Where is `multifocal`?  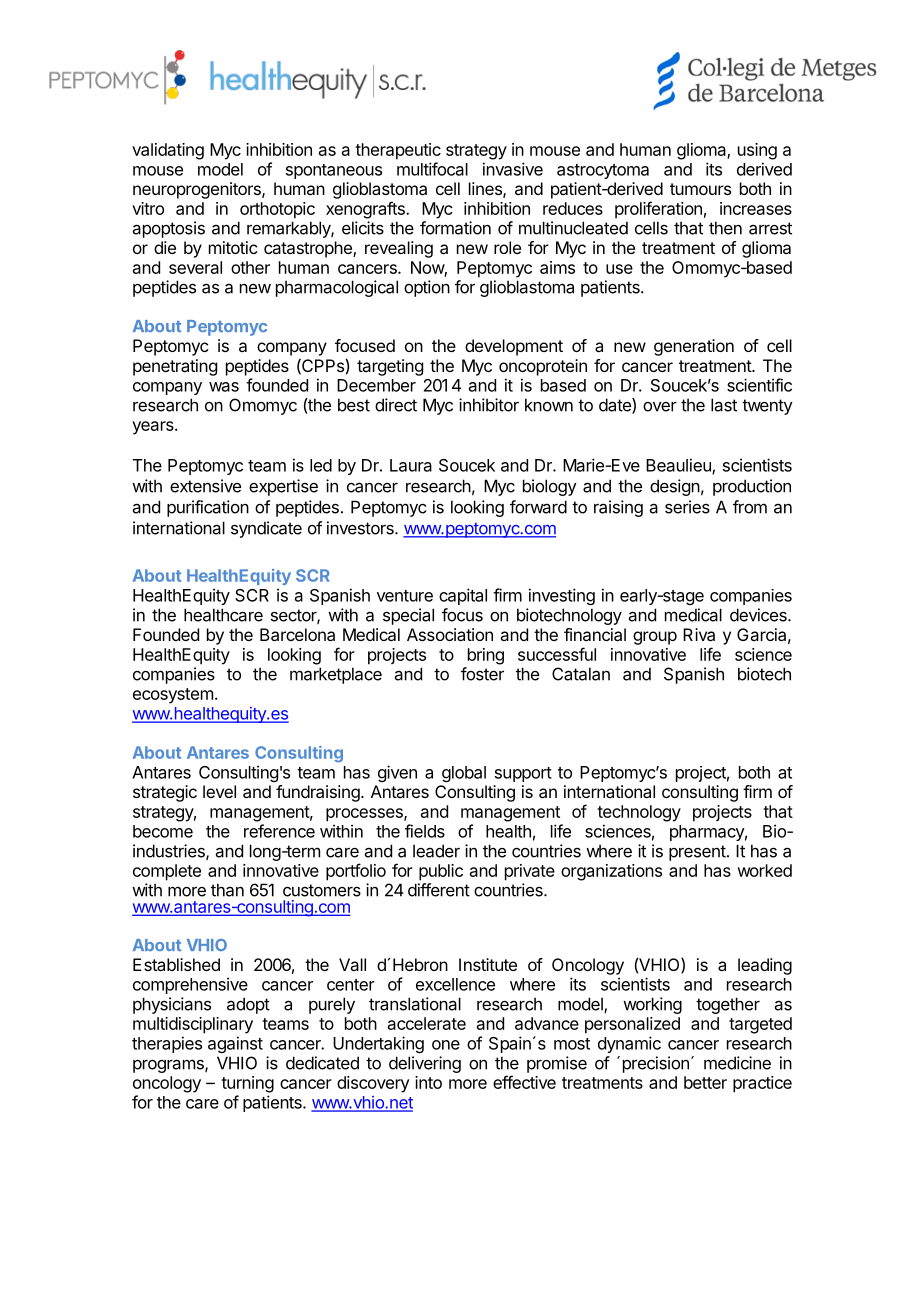 multifocal is located at coordinates (432, 169).
